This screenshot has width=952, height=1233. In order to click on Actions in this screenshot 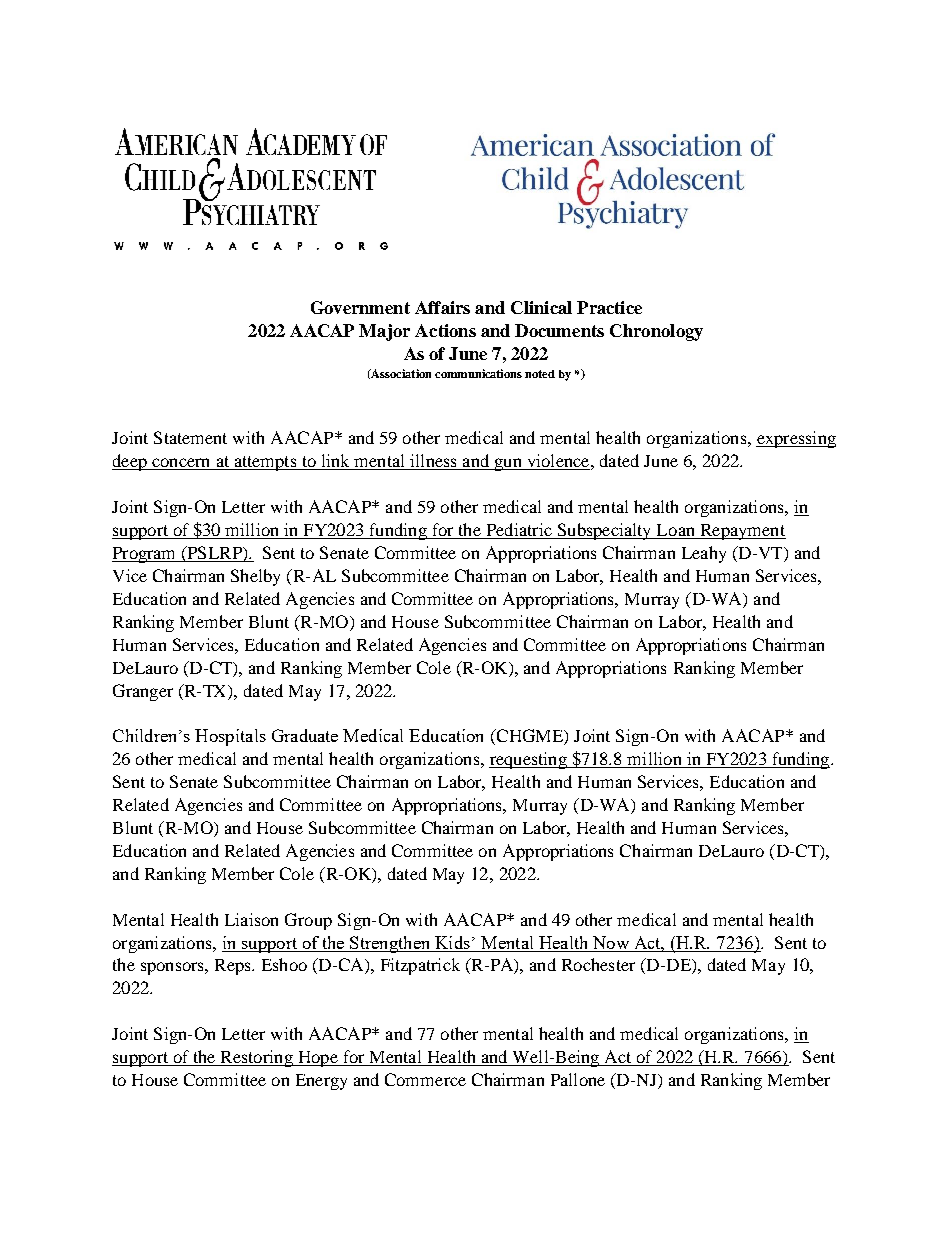, I will do `click(445, 330)`.
